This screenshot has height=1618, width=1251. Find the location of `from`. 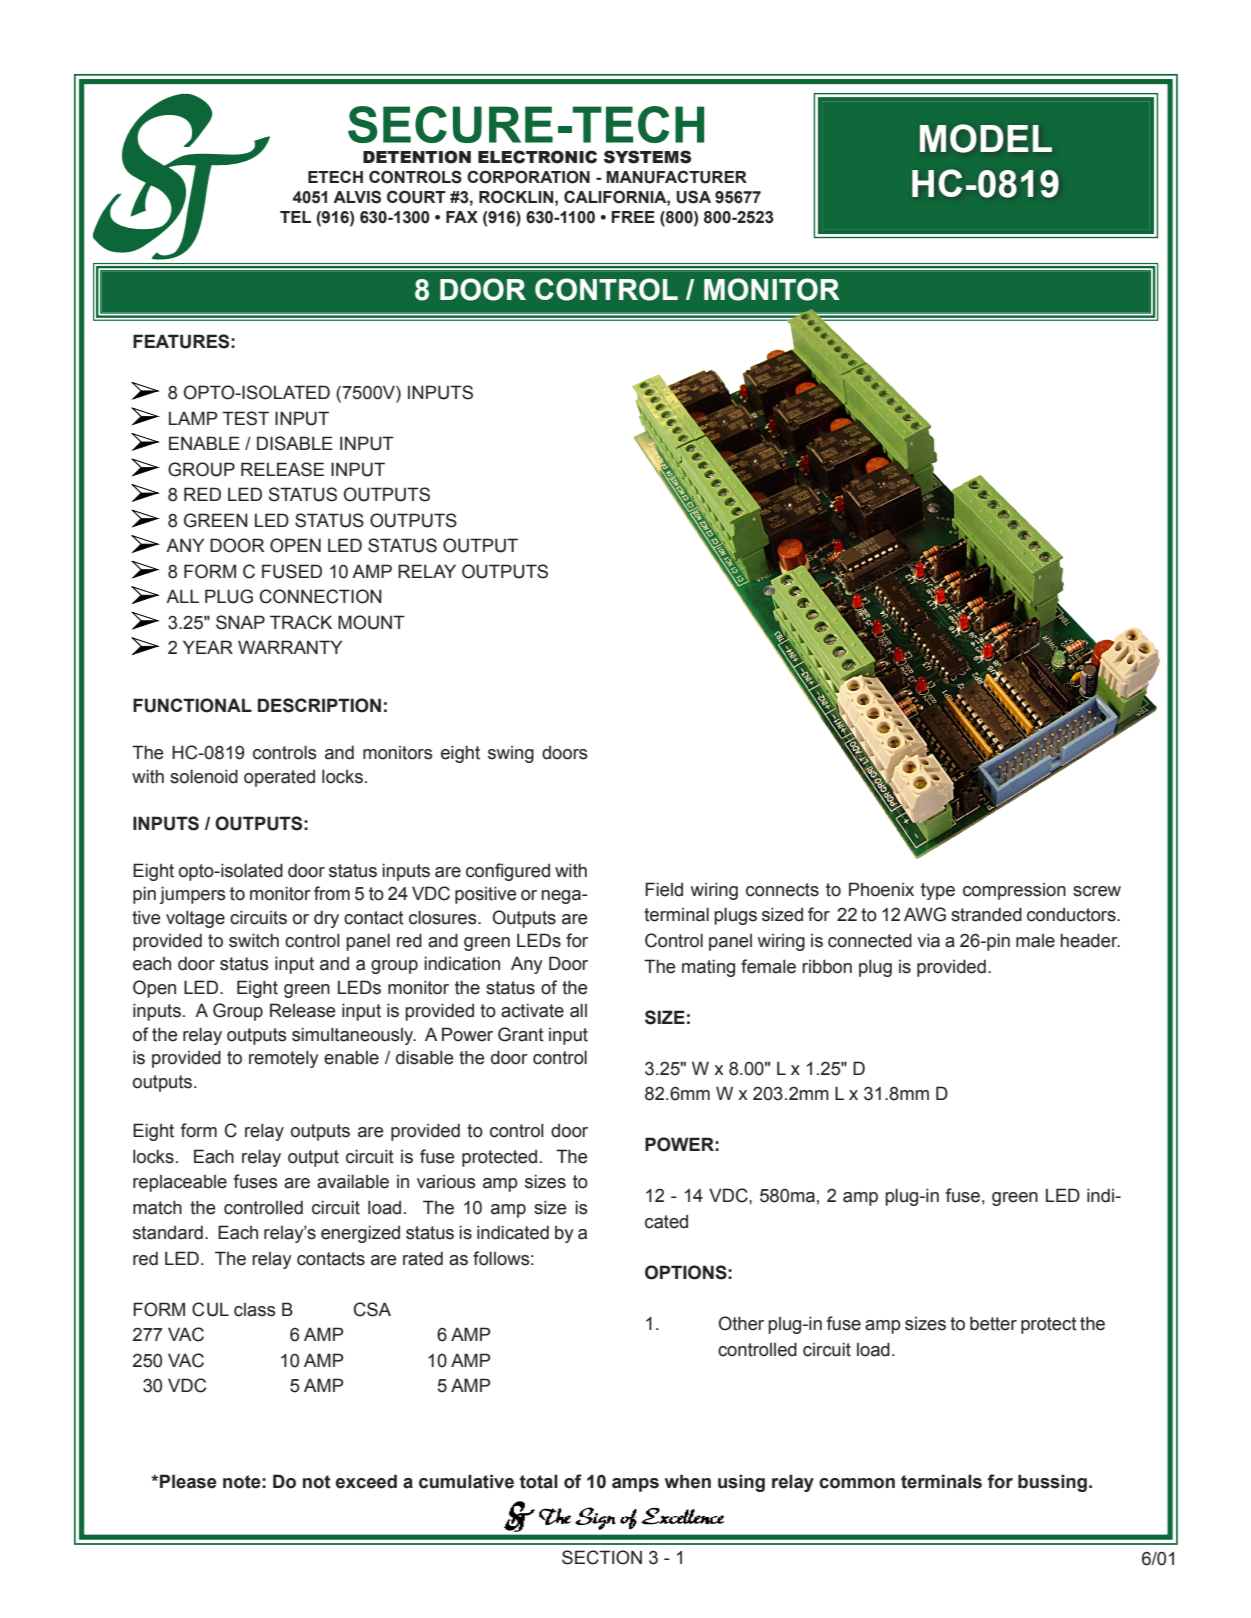

from is located at coordinates (332, 893).
